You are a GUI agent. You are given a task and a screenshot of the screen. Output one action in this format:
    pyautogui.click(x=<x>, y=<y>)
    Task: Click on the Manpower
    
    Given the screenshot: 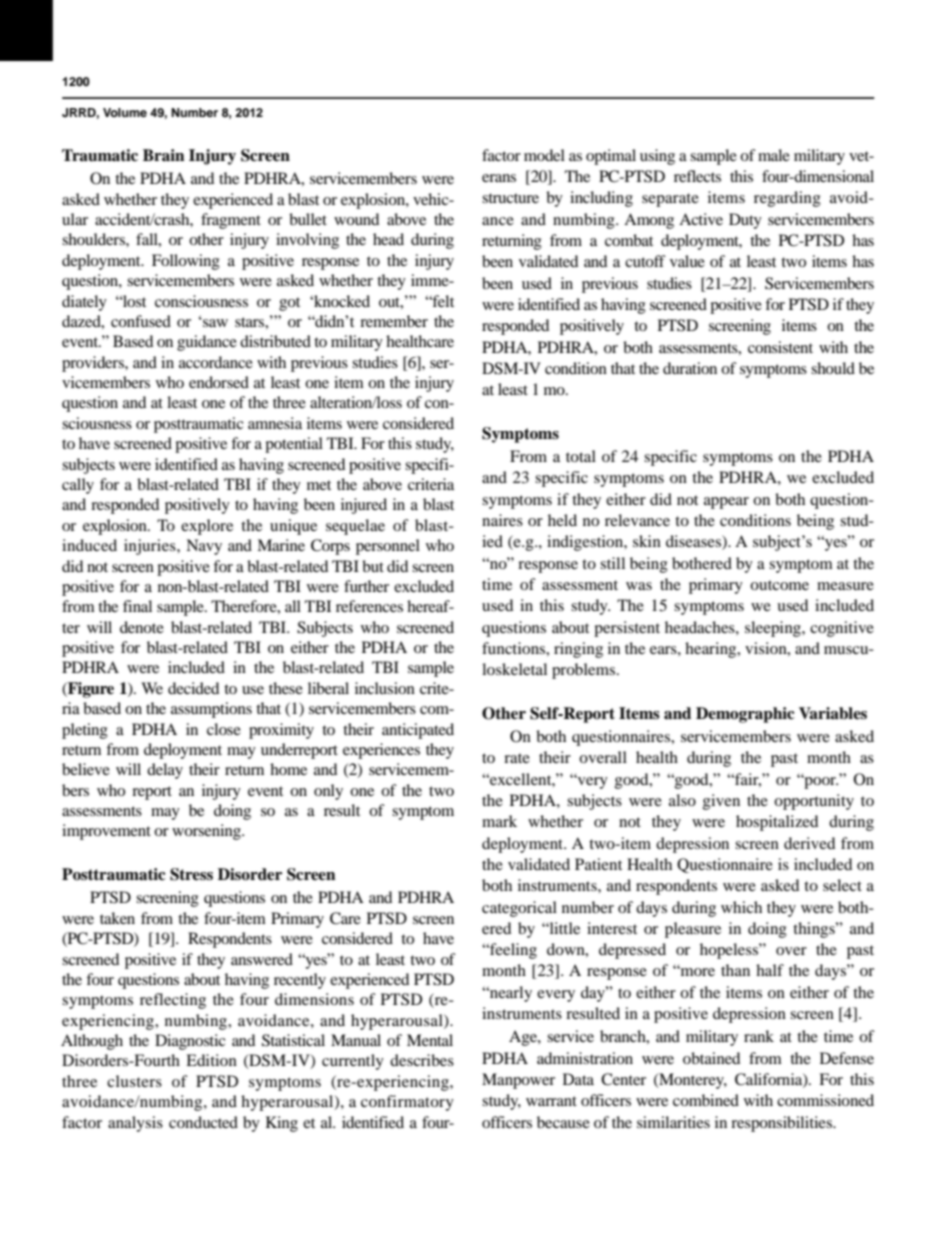 What is the action you would take?
    pyautogui.click(x=518, y=1081)
